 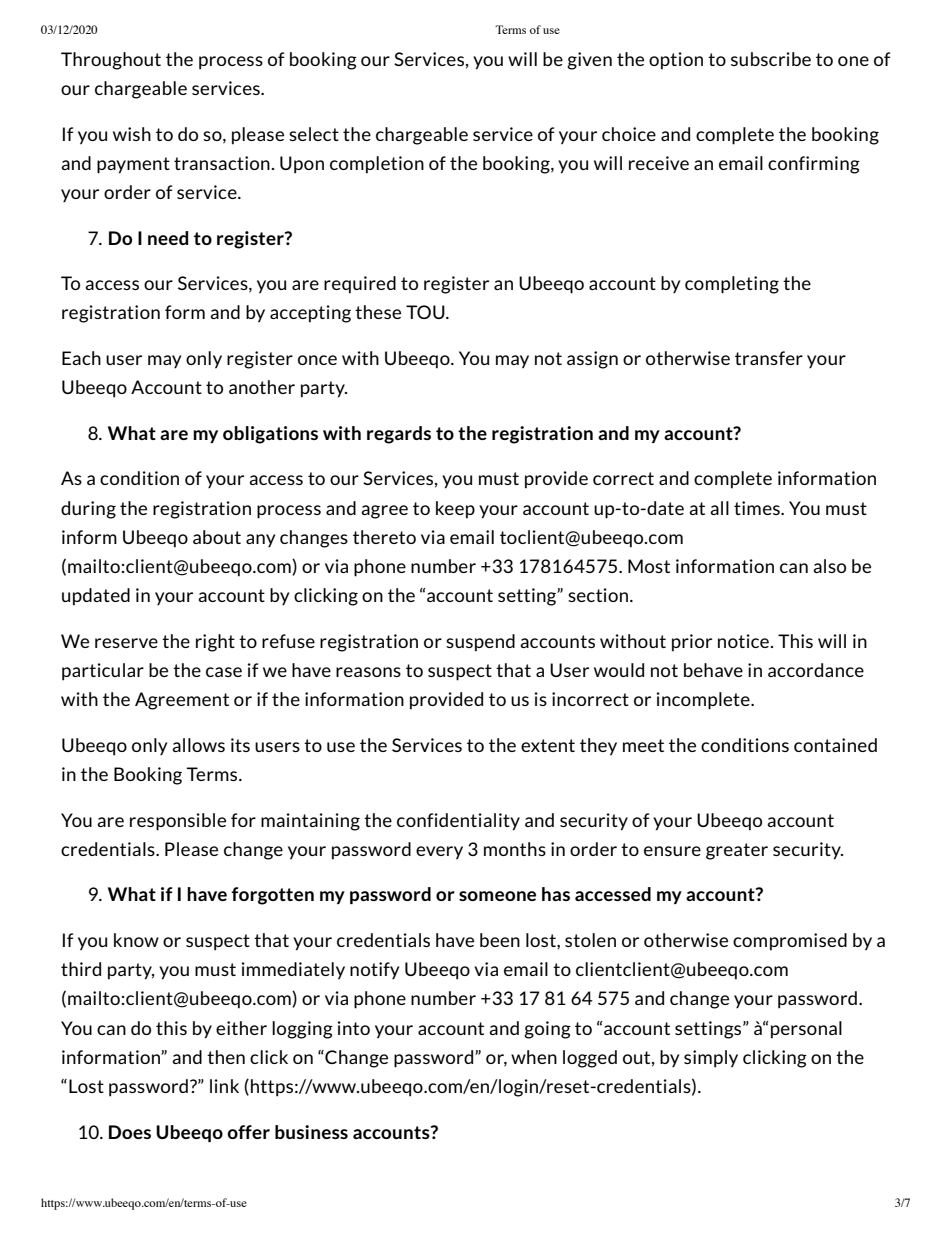 I want to click on responsible, so click(x=178, y=822).
